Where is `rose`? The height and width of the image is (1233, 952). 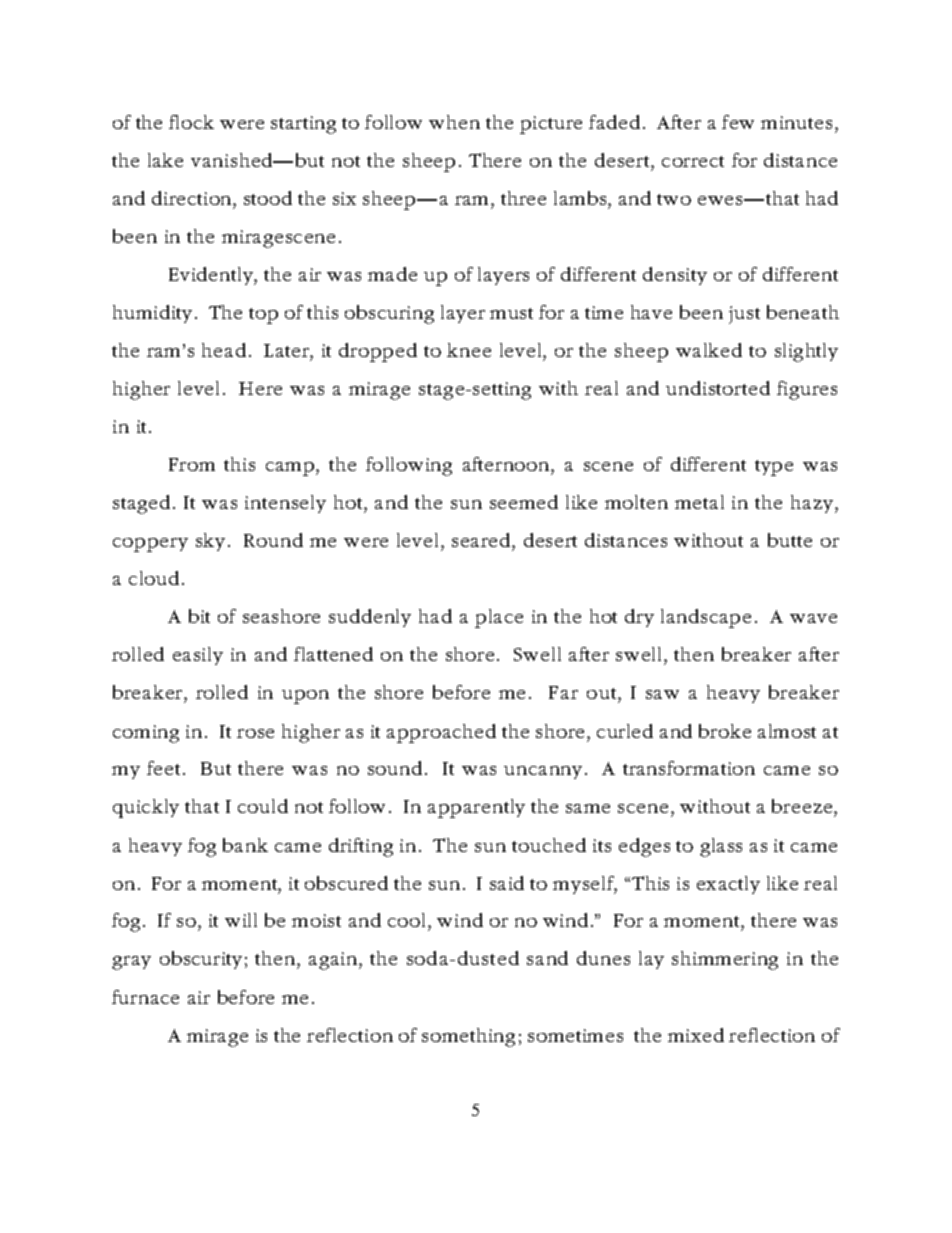 rose is located at coordinates (255, 733).
